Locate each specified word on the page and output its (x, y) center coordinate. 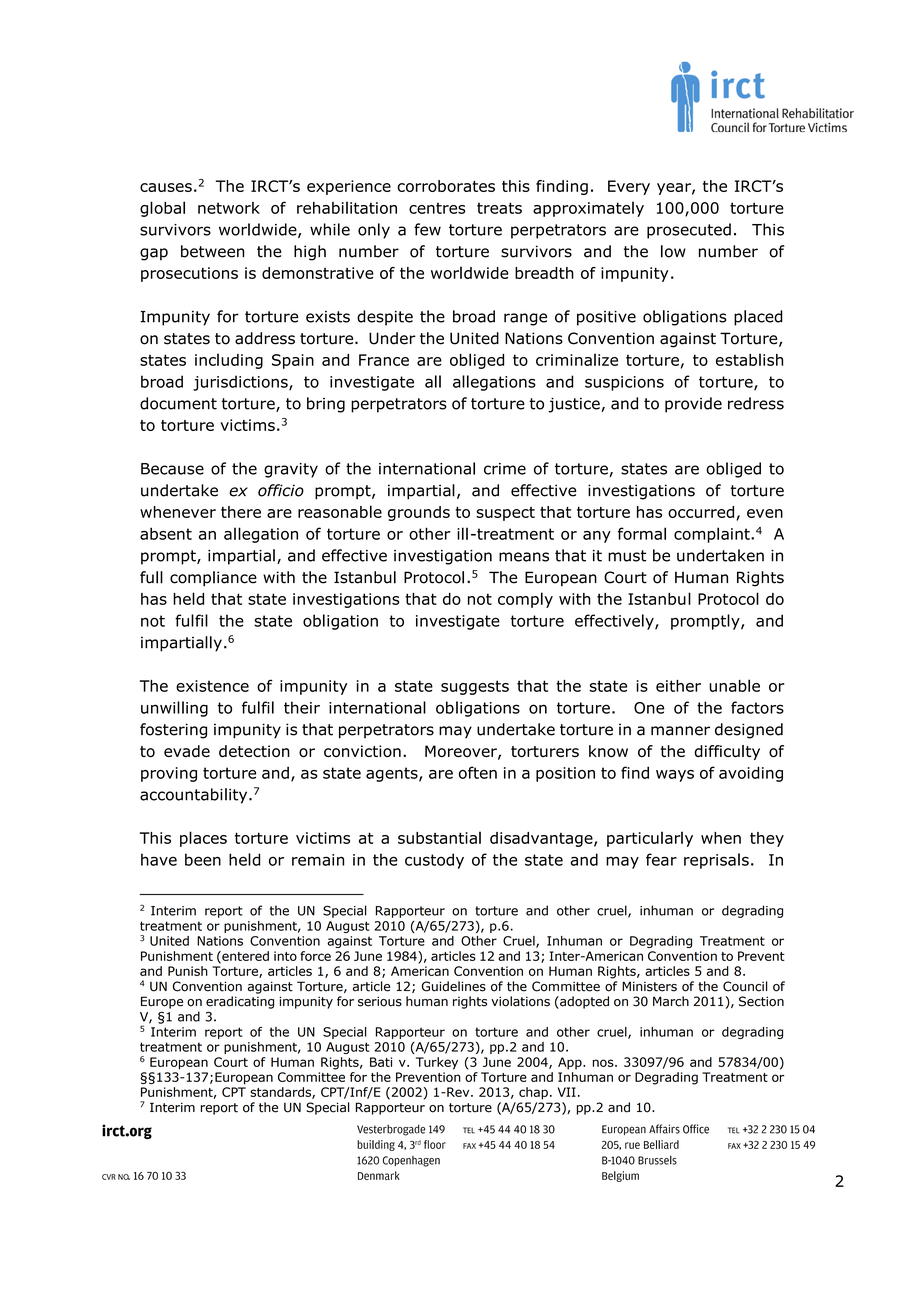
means (524, 557)
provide (693, 405)
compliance (213, 578)
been (203, 859)
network (229, 208)
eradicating (240, 1002)
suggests (475, 687)
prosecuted (689, 231)
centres (437, 208)
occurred (701, 512)
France (384, 360)
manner (680, 731)
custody (434, 861)
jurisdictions (241, 383)
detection (254, 751)
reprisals (716, 861)
